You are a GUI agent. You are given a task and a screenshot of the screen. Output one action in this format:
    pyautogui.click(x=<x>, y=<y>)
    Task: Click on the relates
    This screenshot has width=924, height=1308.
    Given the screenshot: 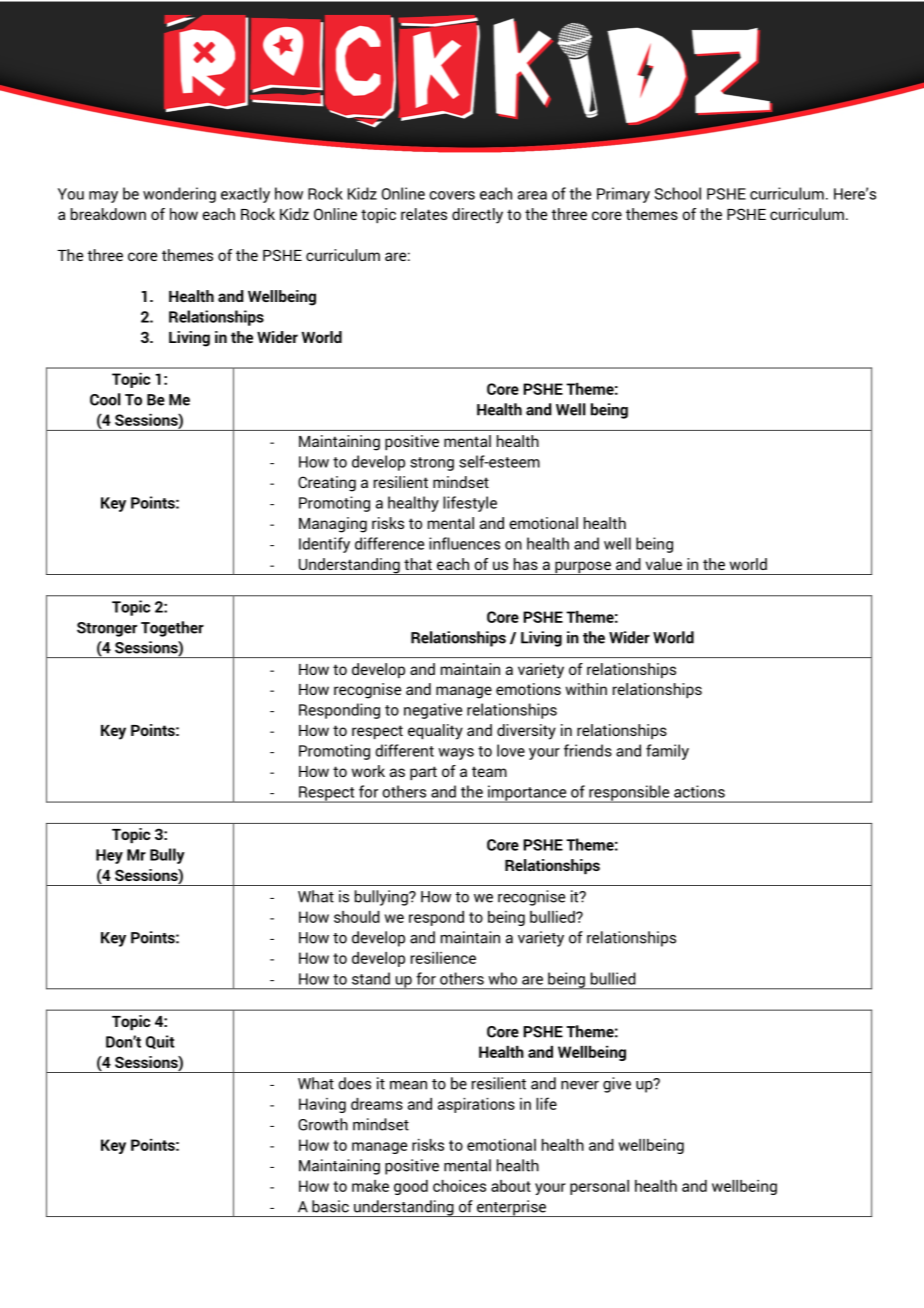 What is the action you would take?
    pyautogui.click(x=424, y=214)
